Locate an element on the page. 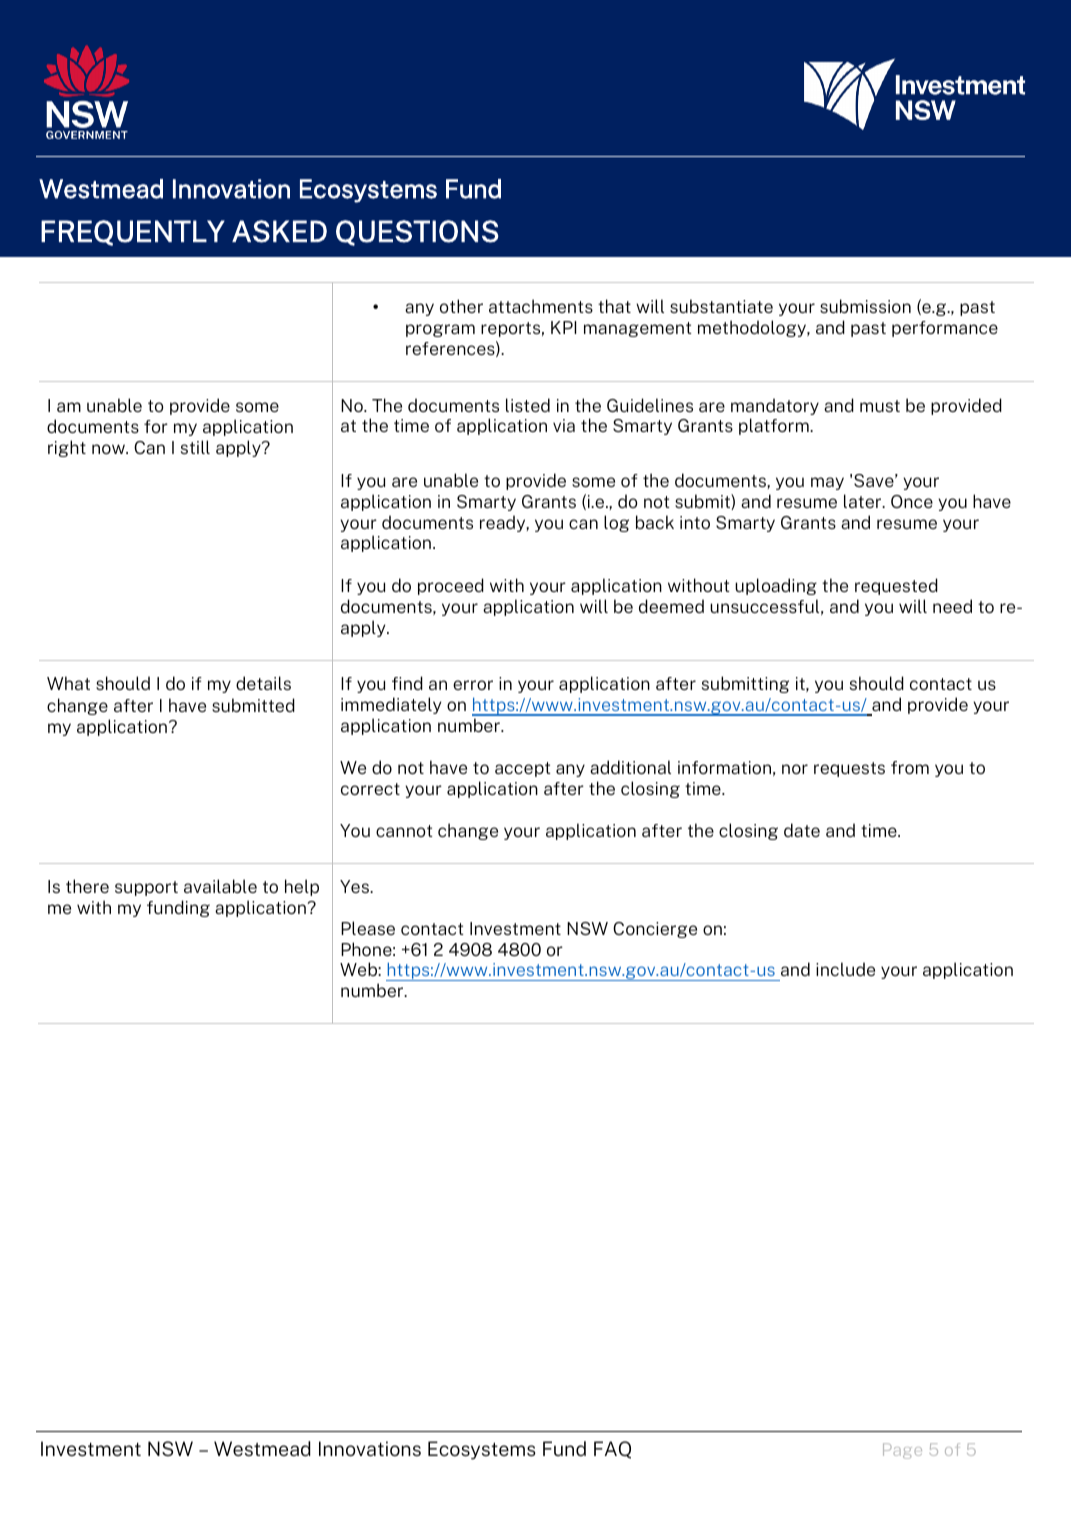 This page has height=1514, width=1071. details is located at coordinates (263, 683).
